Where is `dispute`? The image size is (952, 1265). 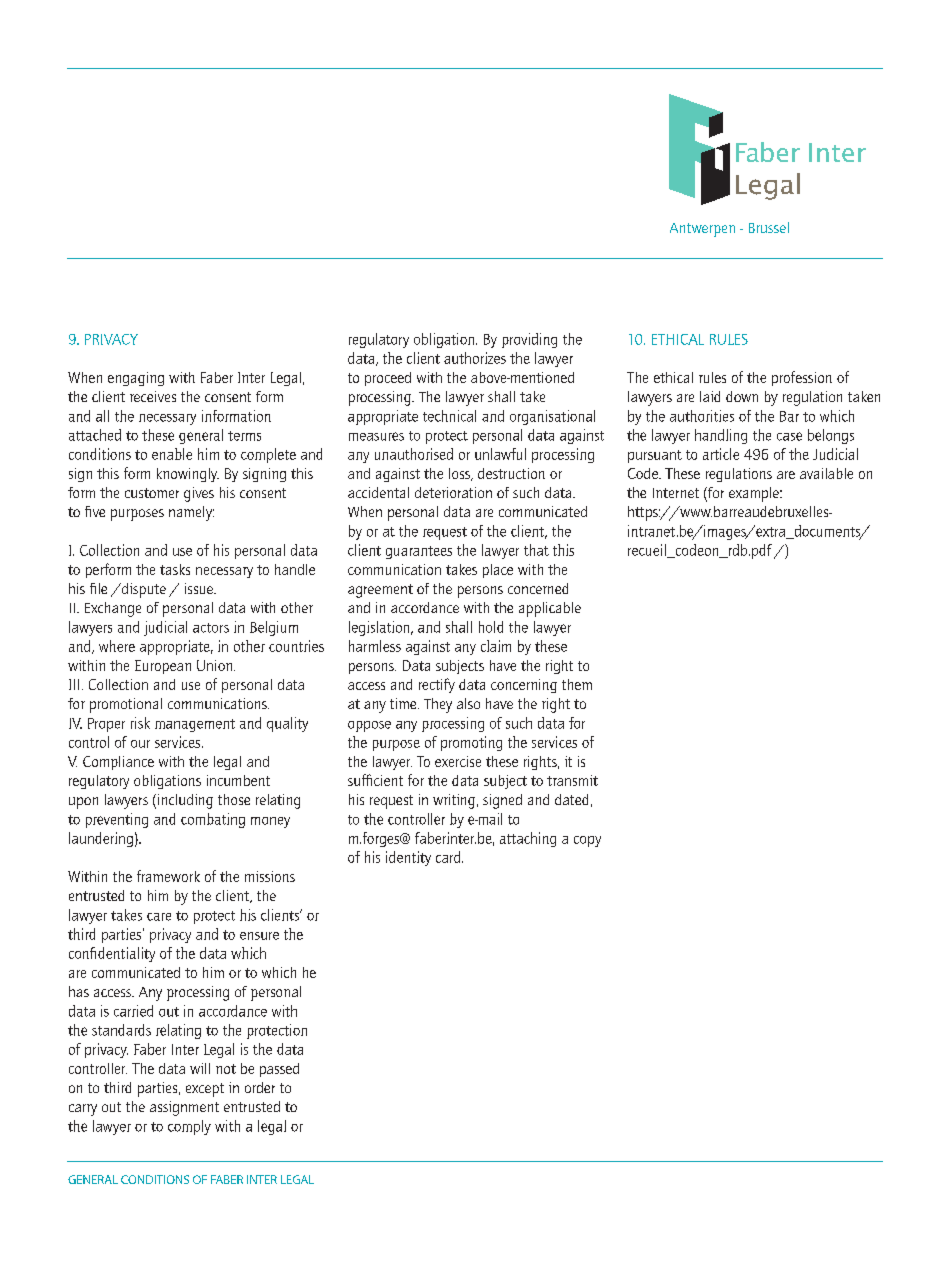
dispute is located at coordinates (142, 590).
